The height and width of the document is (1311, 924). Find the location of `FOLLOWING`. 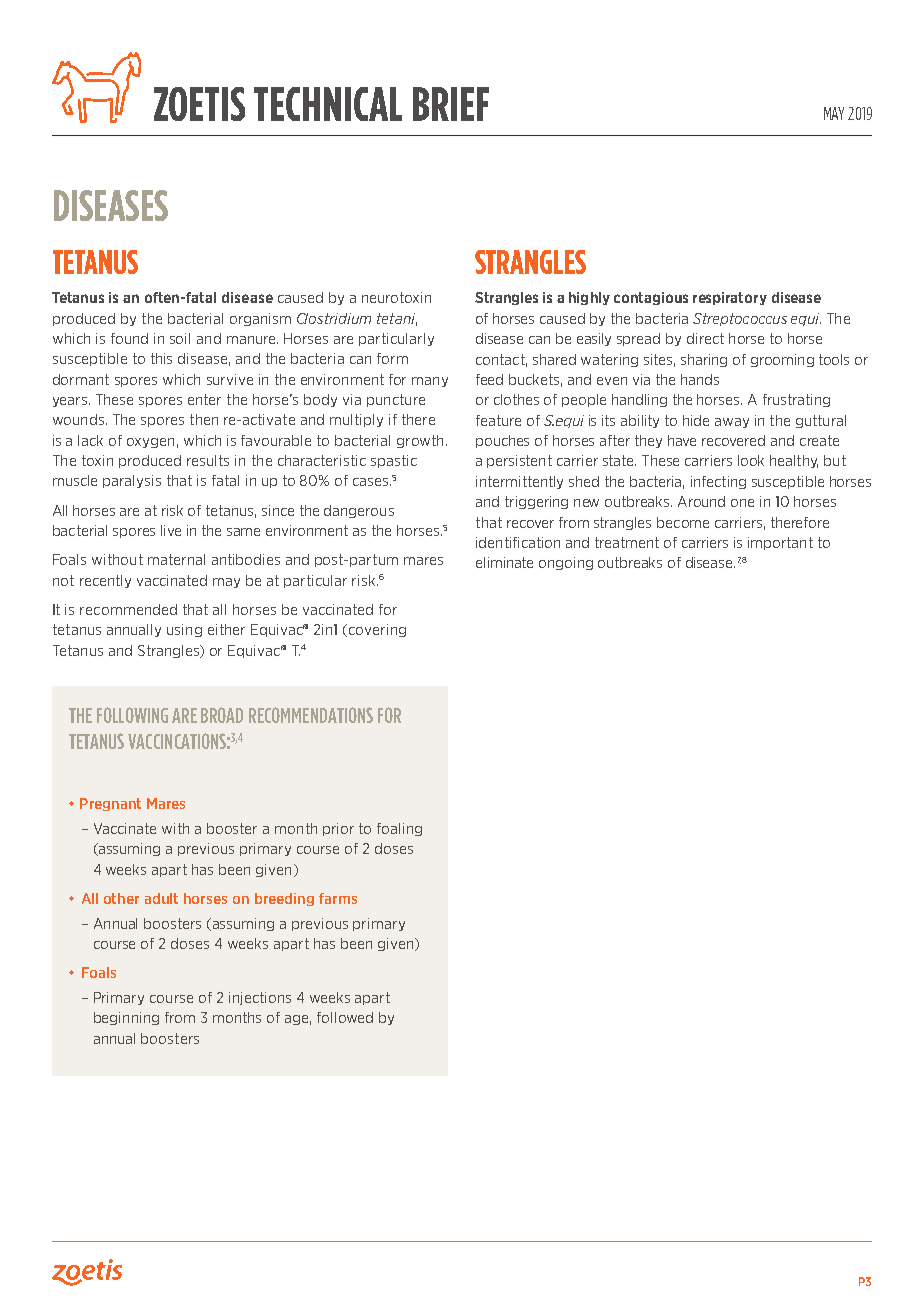

FOLLOWING is located at coordinates (132, 715).
